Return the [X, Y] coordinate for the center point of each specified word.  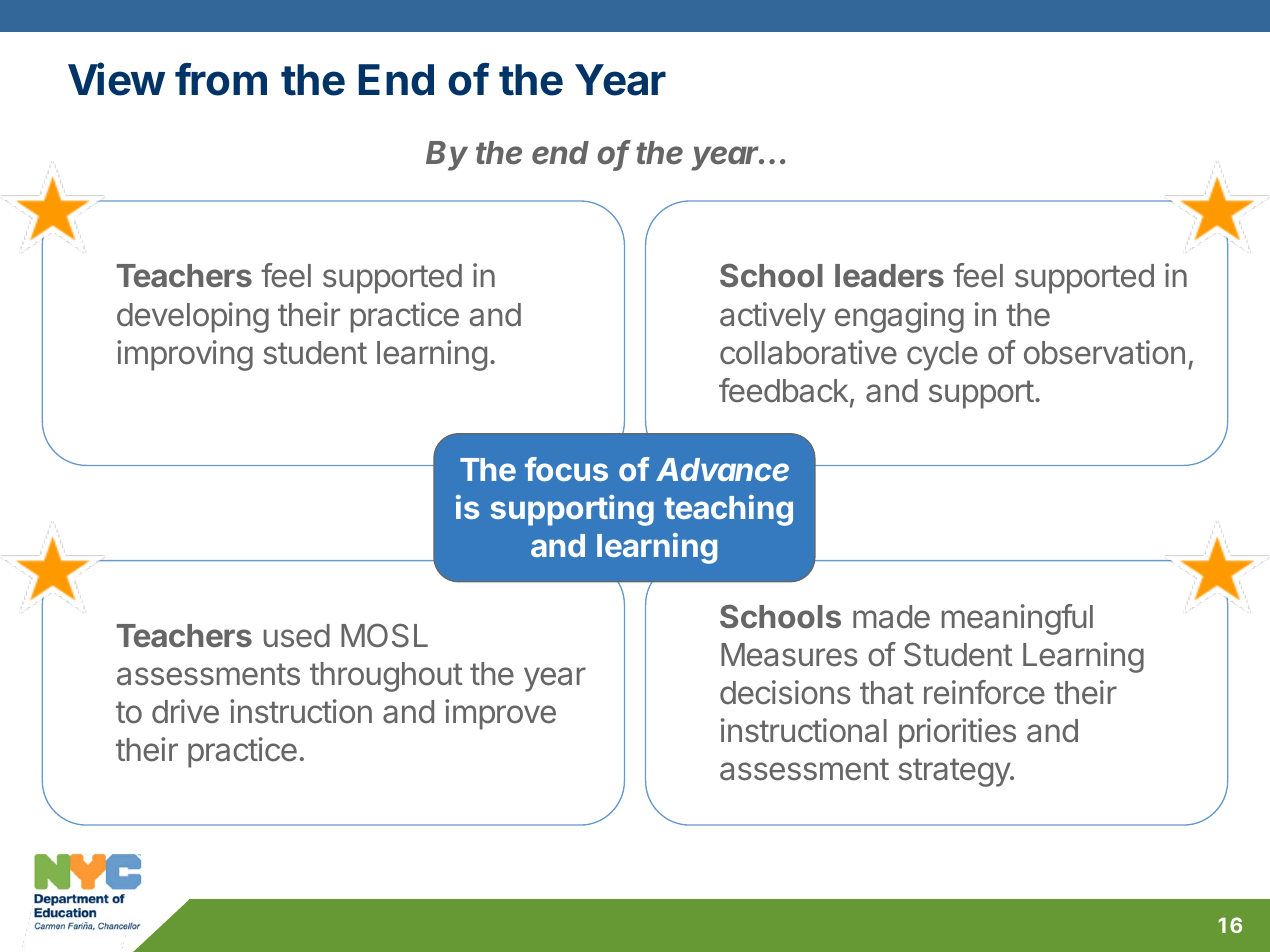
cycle [942, 356]
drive [185, 711]
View [116, 79]
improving [185, 355]
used [297, 636]
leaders [889, 276]
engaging [899, 317]
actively [773, 317]
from [221, 79]
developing [193, 317]
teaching [728, 510]
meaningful [1017, 619]
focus [566, 469]
